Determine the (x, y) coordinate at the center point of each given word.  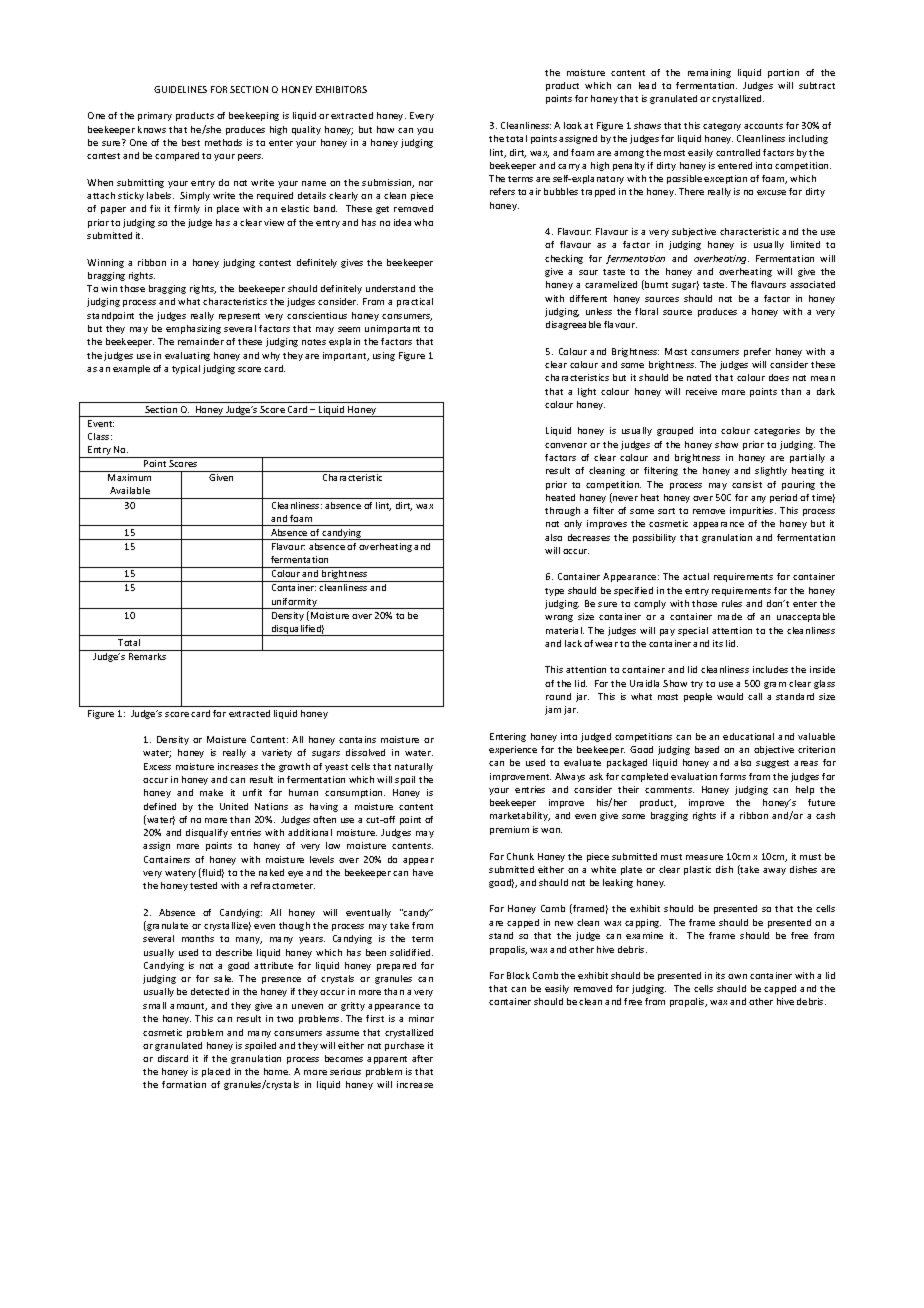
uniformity (294, 603)
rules (732, 603)
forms (733, 776)
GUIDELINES (180, 89)
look (573, 125)
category (722, 127)
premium (509, 830)
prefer (757, 352)
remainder (201, 341)
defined (160, 806)
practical (415, 302)
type (554, 592)
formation (184, 1084)
